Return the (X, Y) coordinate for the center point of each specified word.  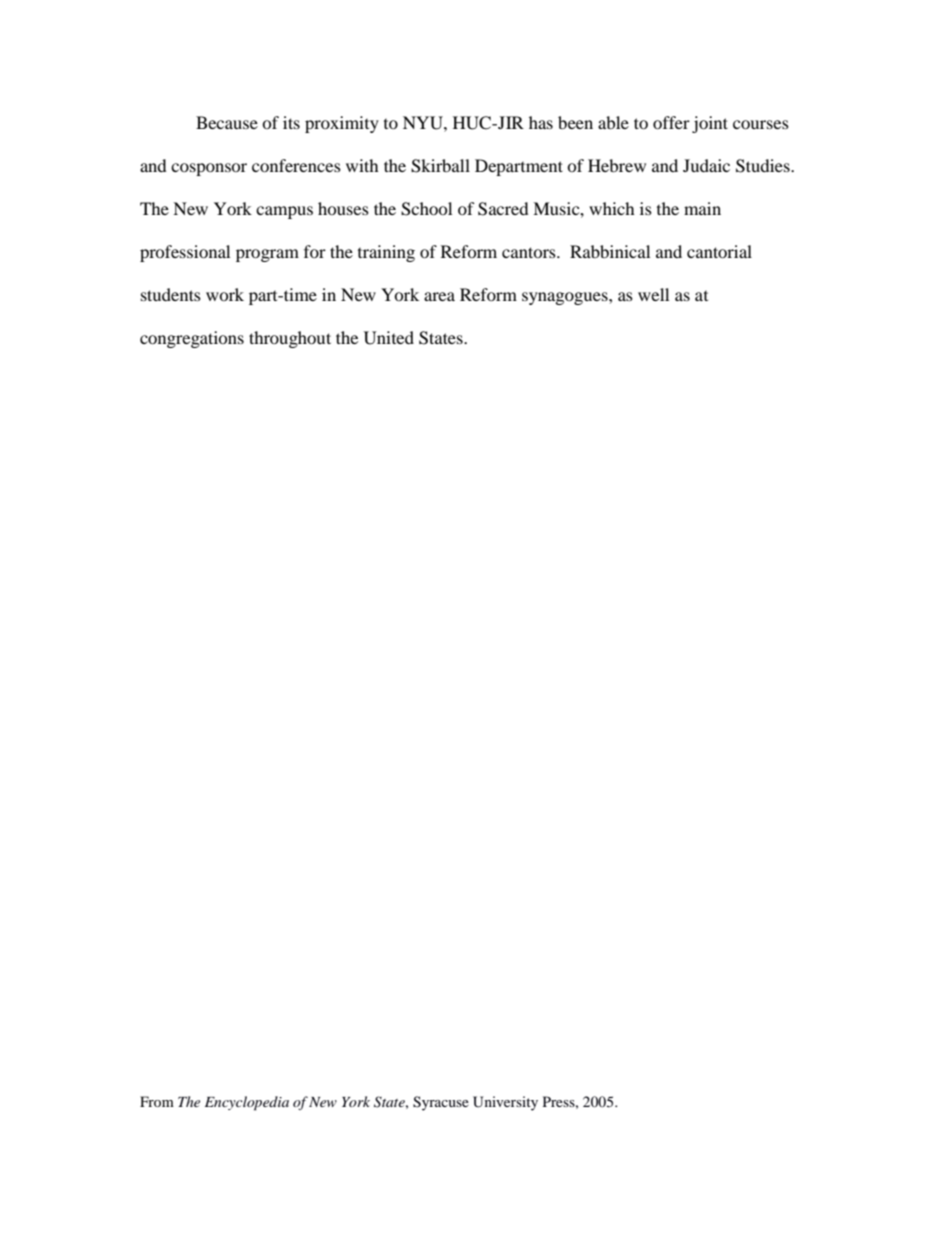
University (505, 1103)
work (225, 294)
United (389, 338)
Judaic (706, 165)
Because (227, 122)
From (157, 1101)
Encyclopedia (247, 1103)
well (653, 294)
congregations (192, 339)
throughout (290, 339)
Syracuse (441, 1103)
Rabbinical (610, 251)
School (426, 209)
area (439, 296)
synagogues (566, 298)
